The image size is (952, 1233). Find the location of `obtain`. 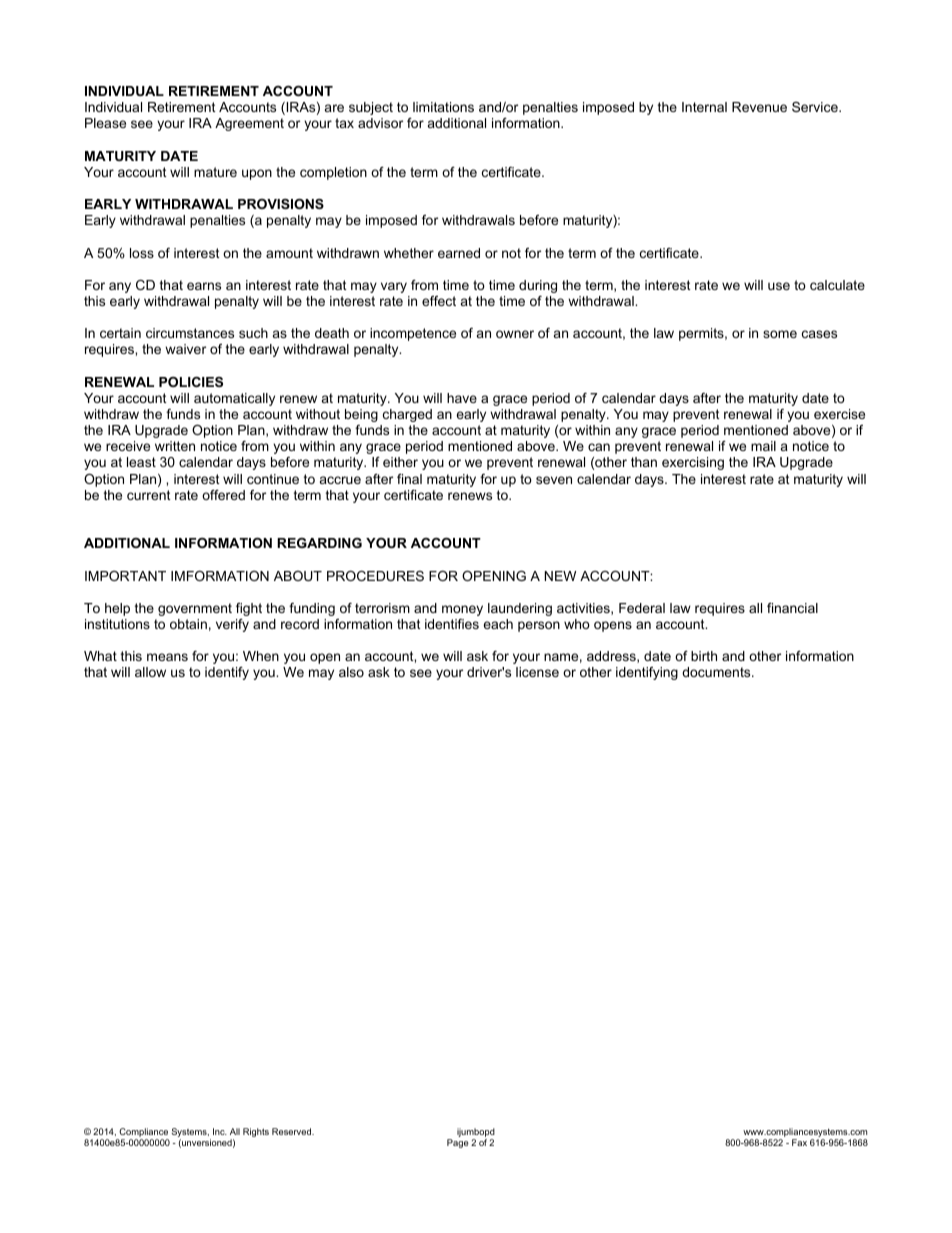

obtain is located at coordinates (188, 624).
